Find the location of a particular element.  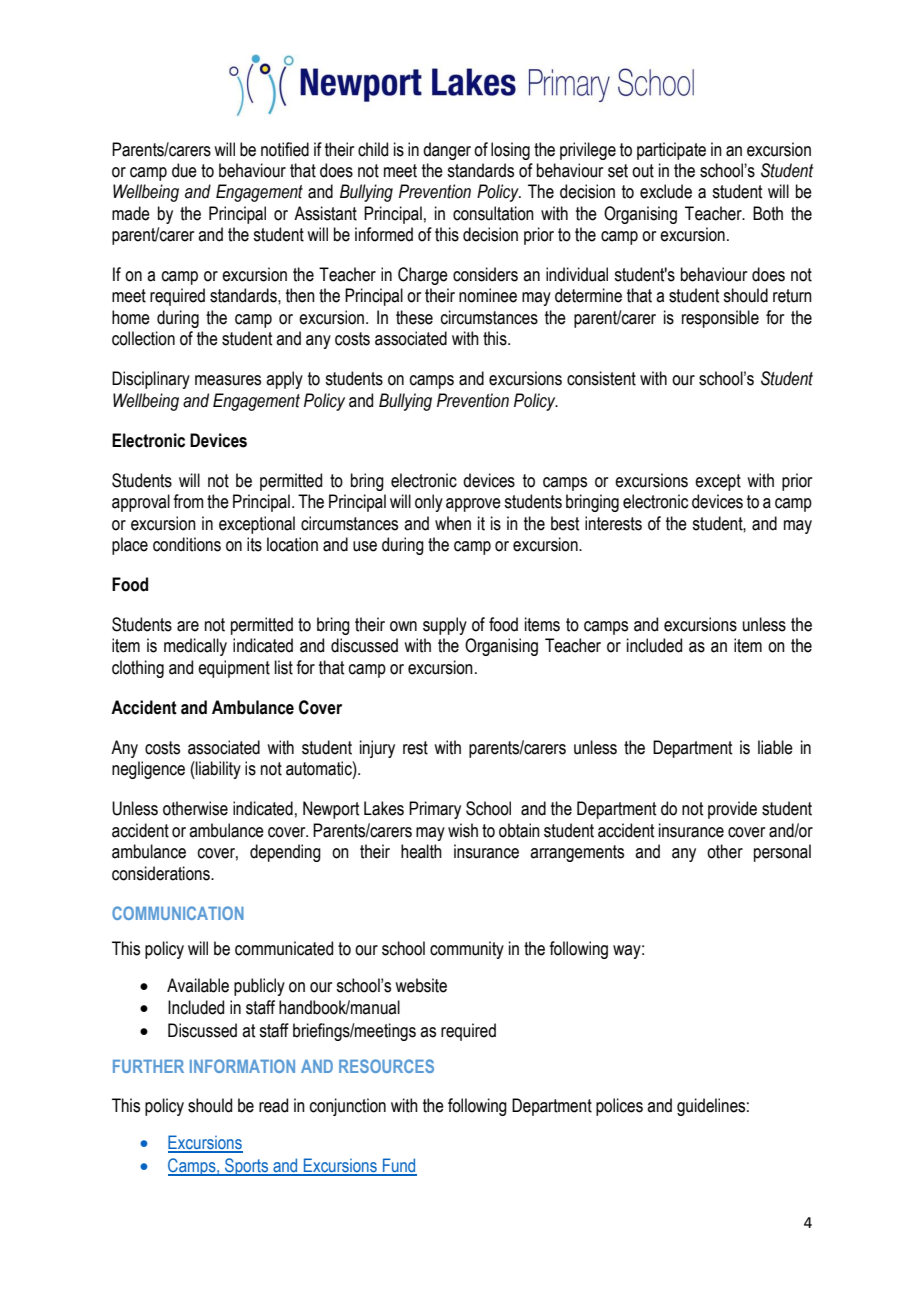

Sports is located at coordinates (247, 1167).
